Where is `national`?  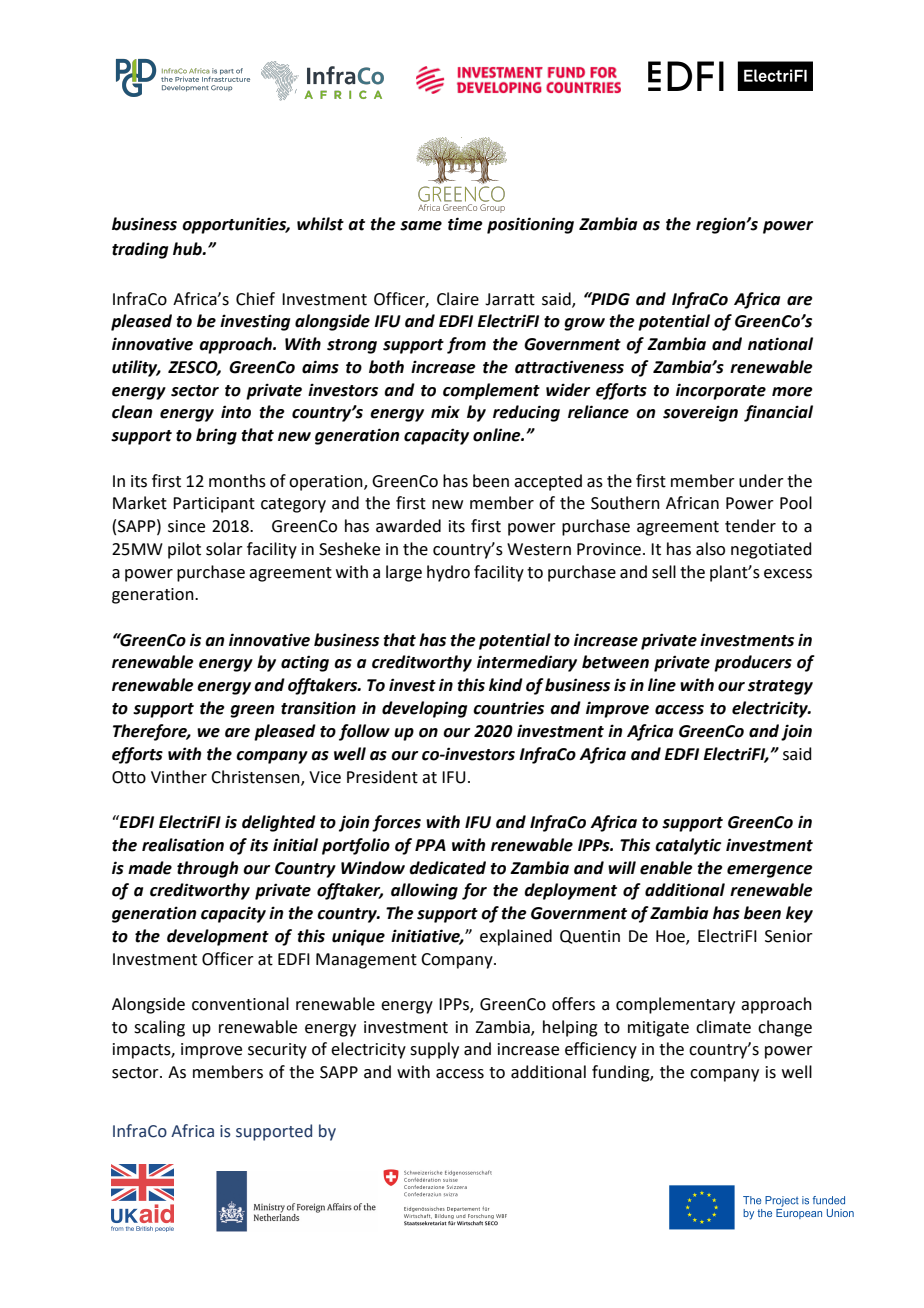
national is located at coordinates (780, 344).
